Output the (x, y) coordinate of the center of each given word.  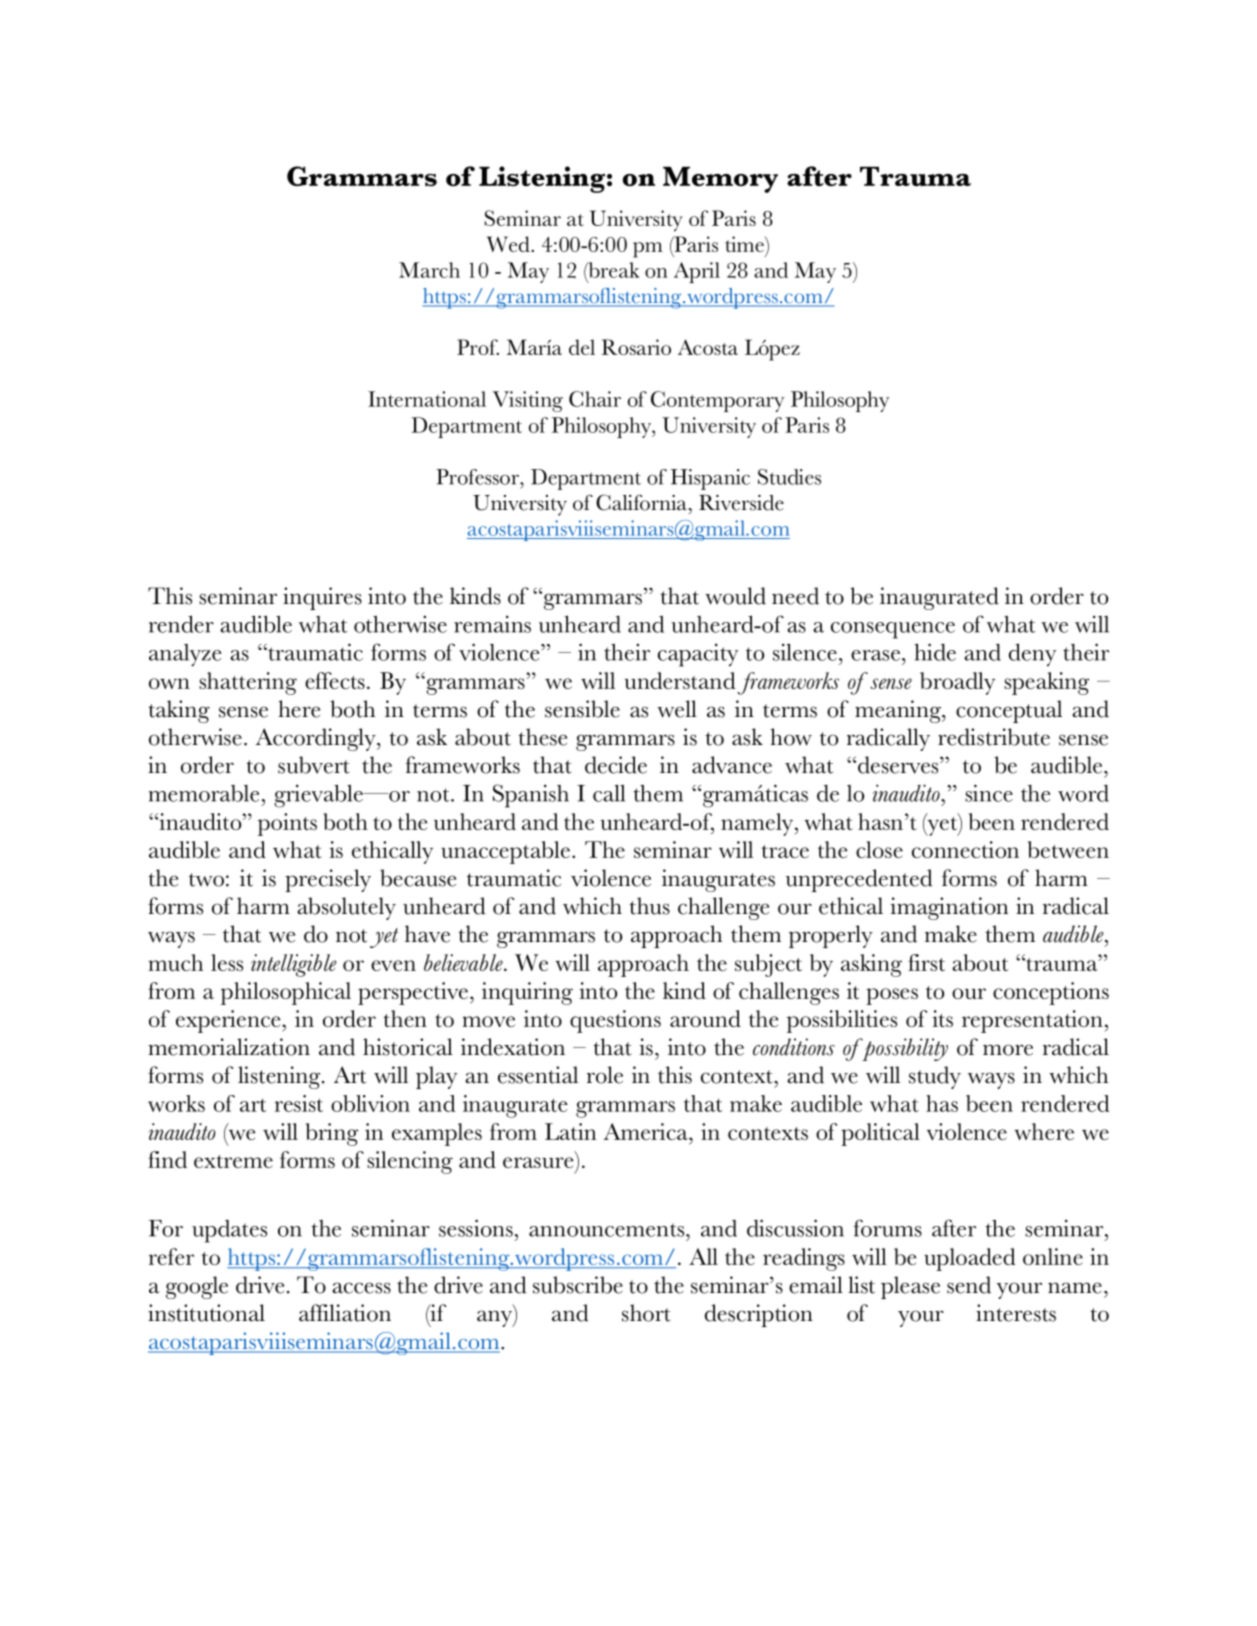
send (969, 1285)
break (613, 271)
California (641, 502)
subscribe (578, 1285)
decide (616, 765)
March (429, 270)
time (745, 244)
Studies (789, 477)
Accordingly (317, 739)
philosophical (286, 993)
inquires (322, 598)
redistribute (994, 737)
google (197, 1287)
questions (615, 1021)
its (942, 1018)
